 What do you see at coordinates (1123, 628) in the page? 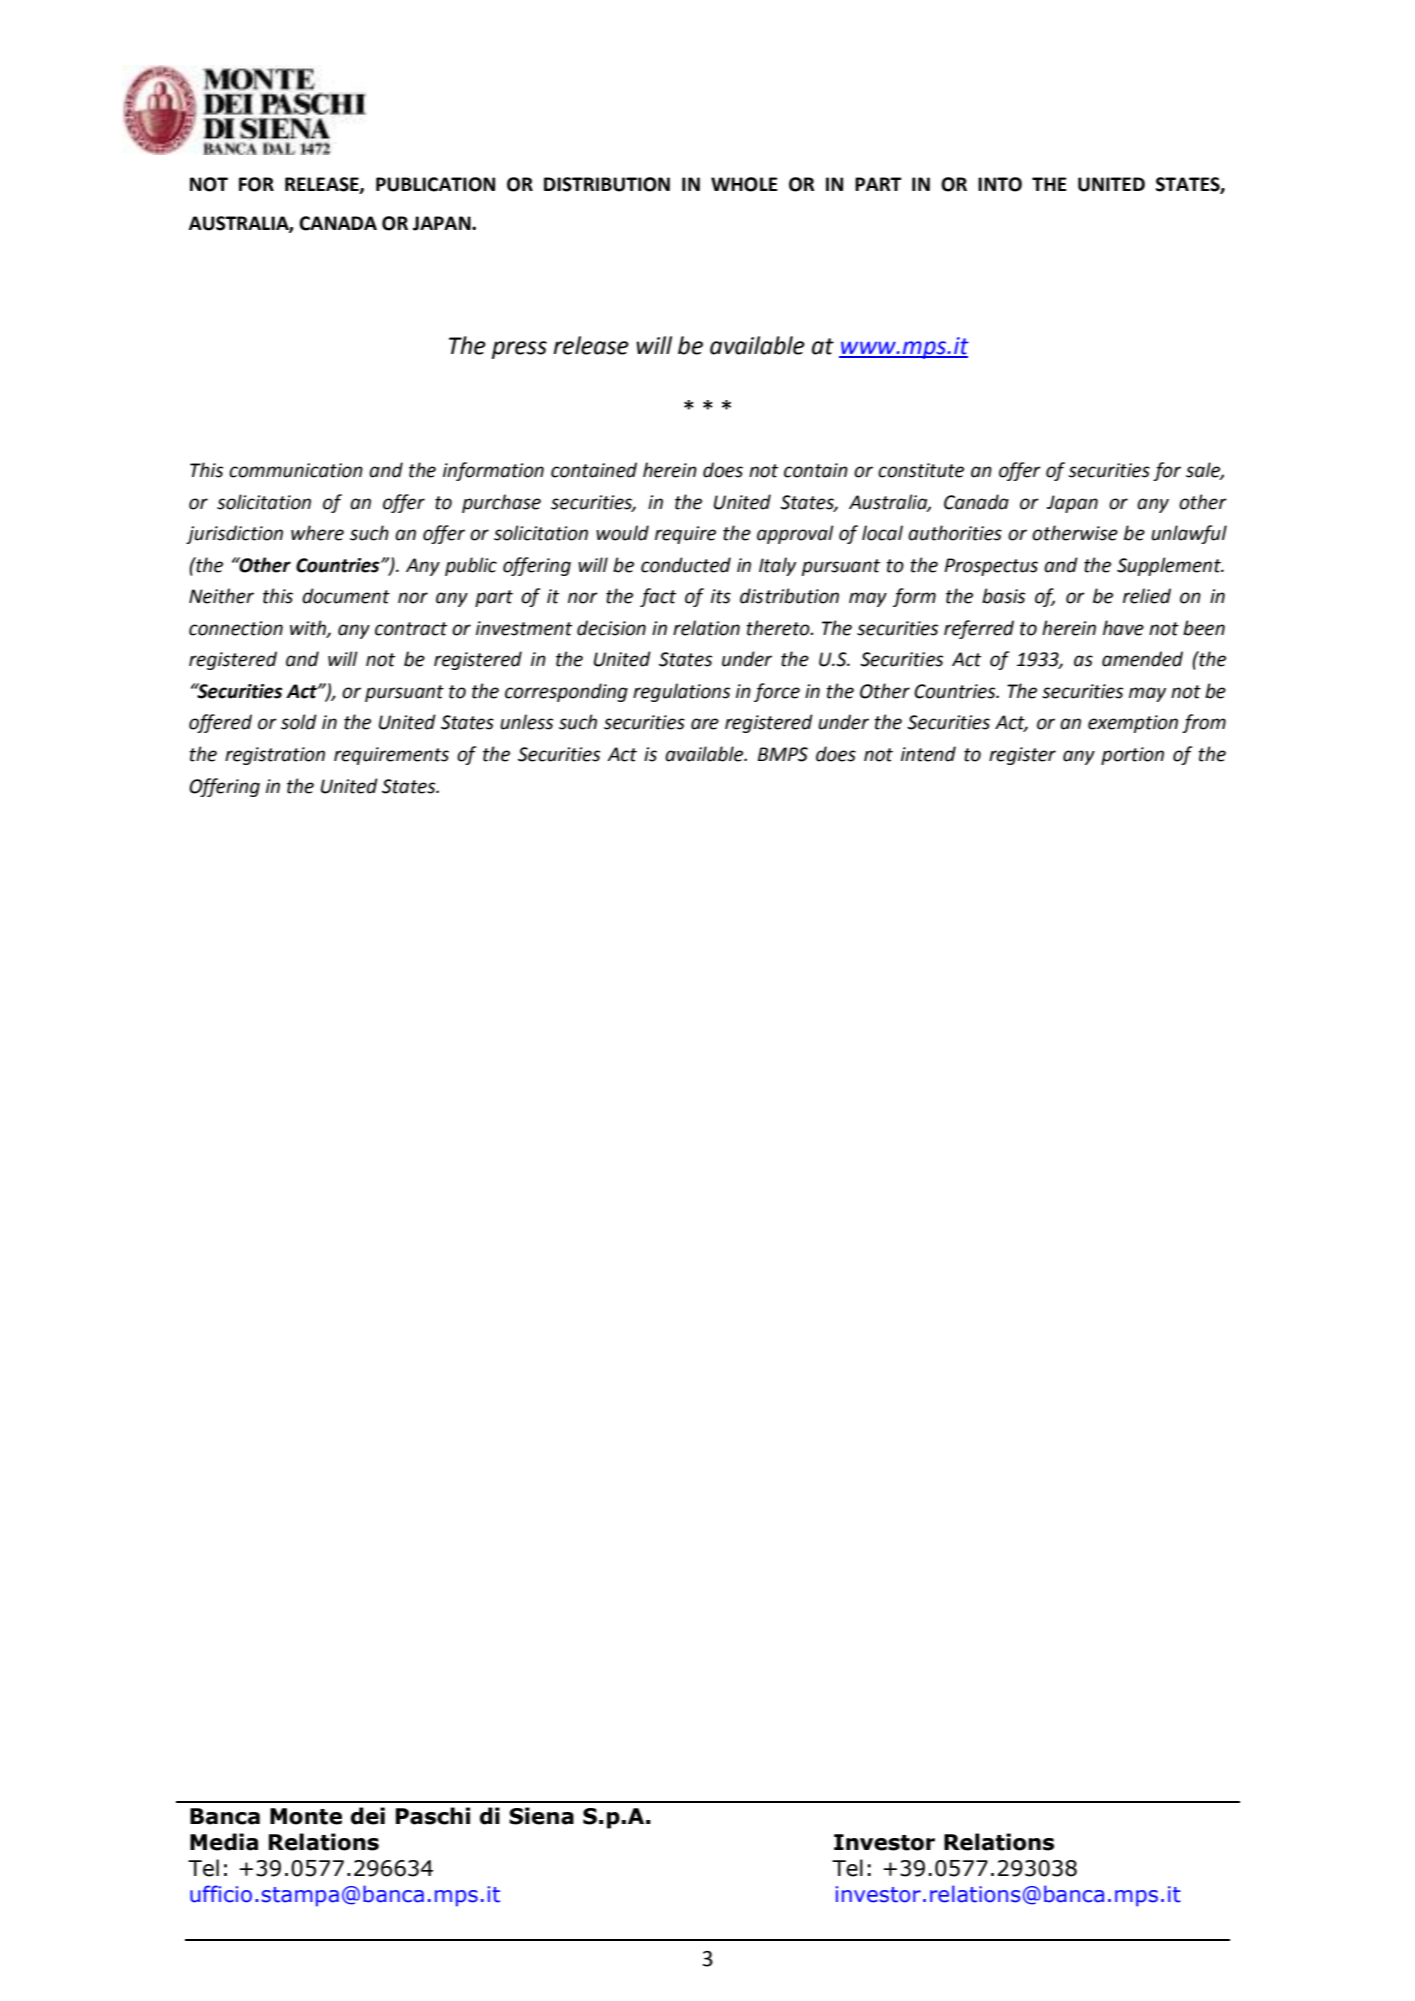
I see `have` at bounding box center [1123, 628].
